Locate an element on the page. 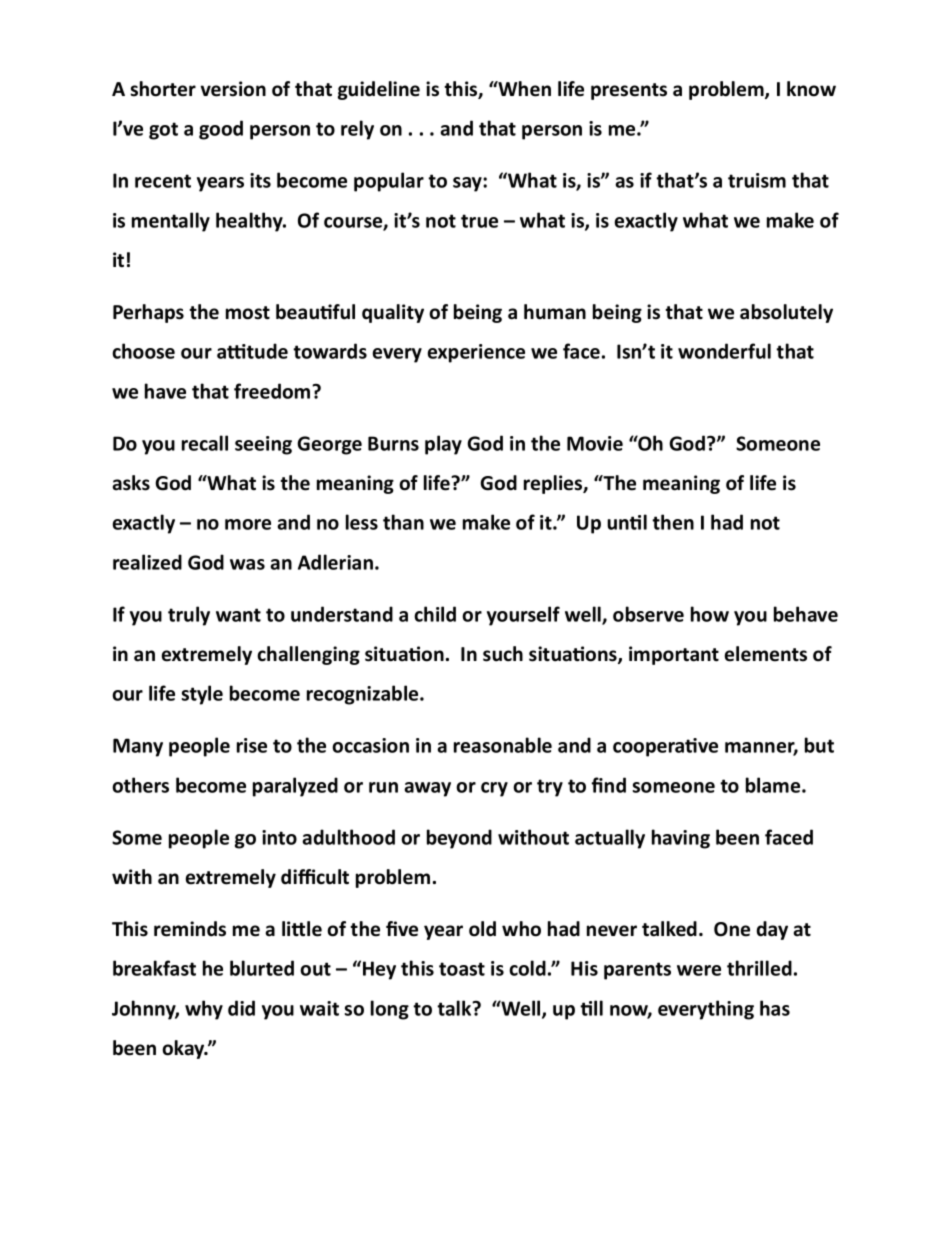 This image has height=1233, width=952. how is located at coordinates (710, 614).
